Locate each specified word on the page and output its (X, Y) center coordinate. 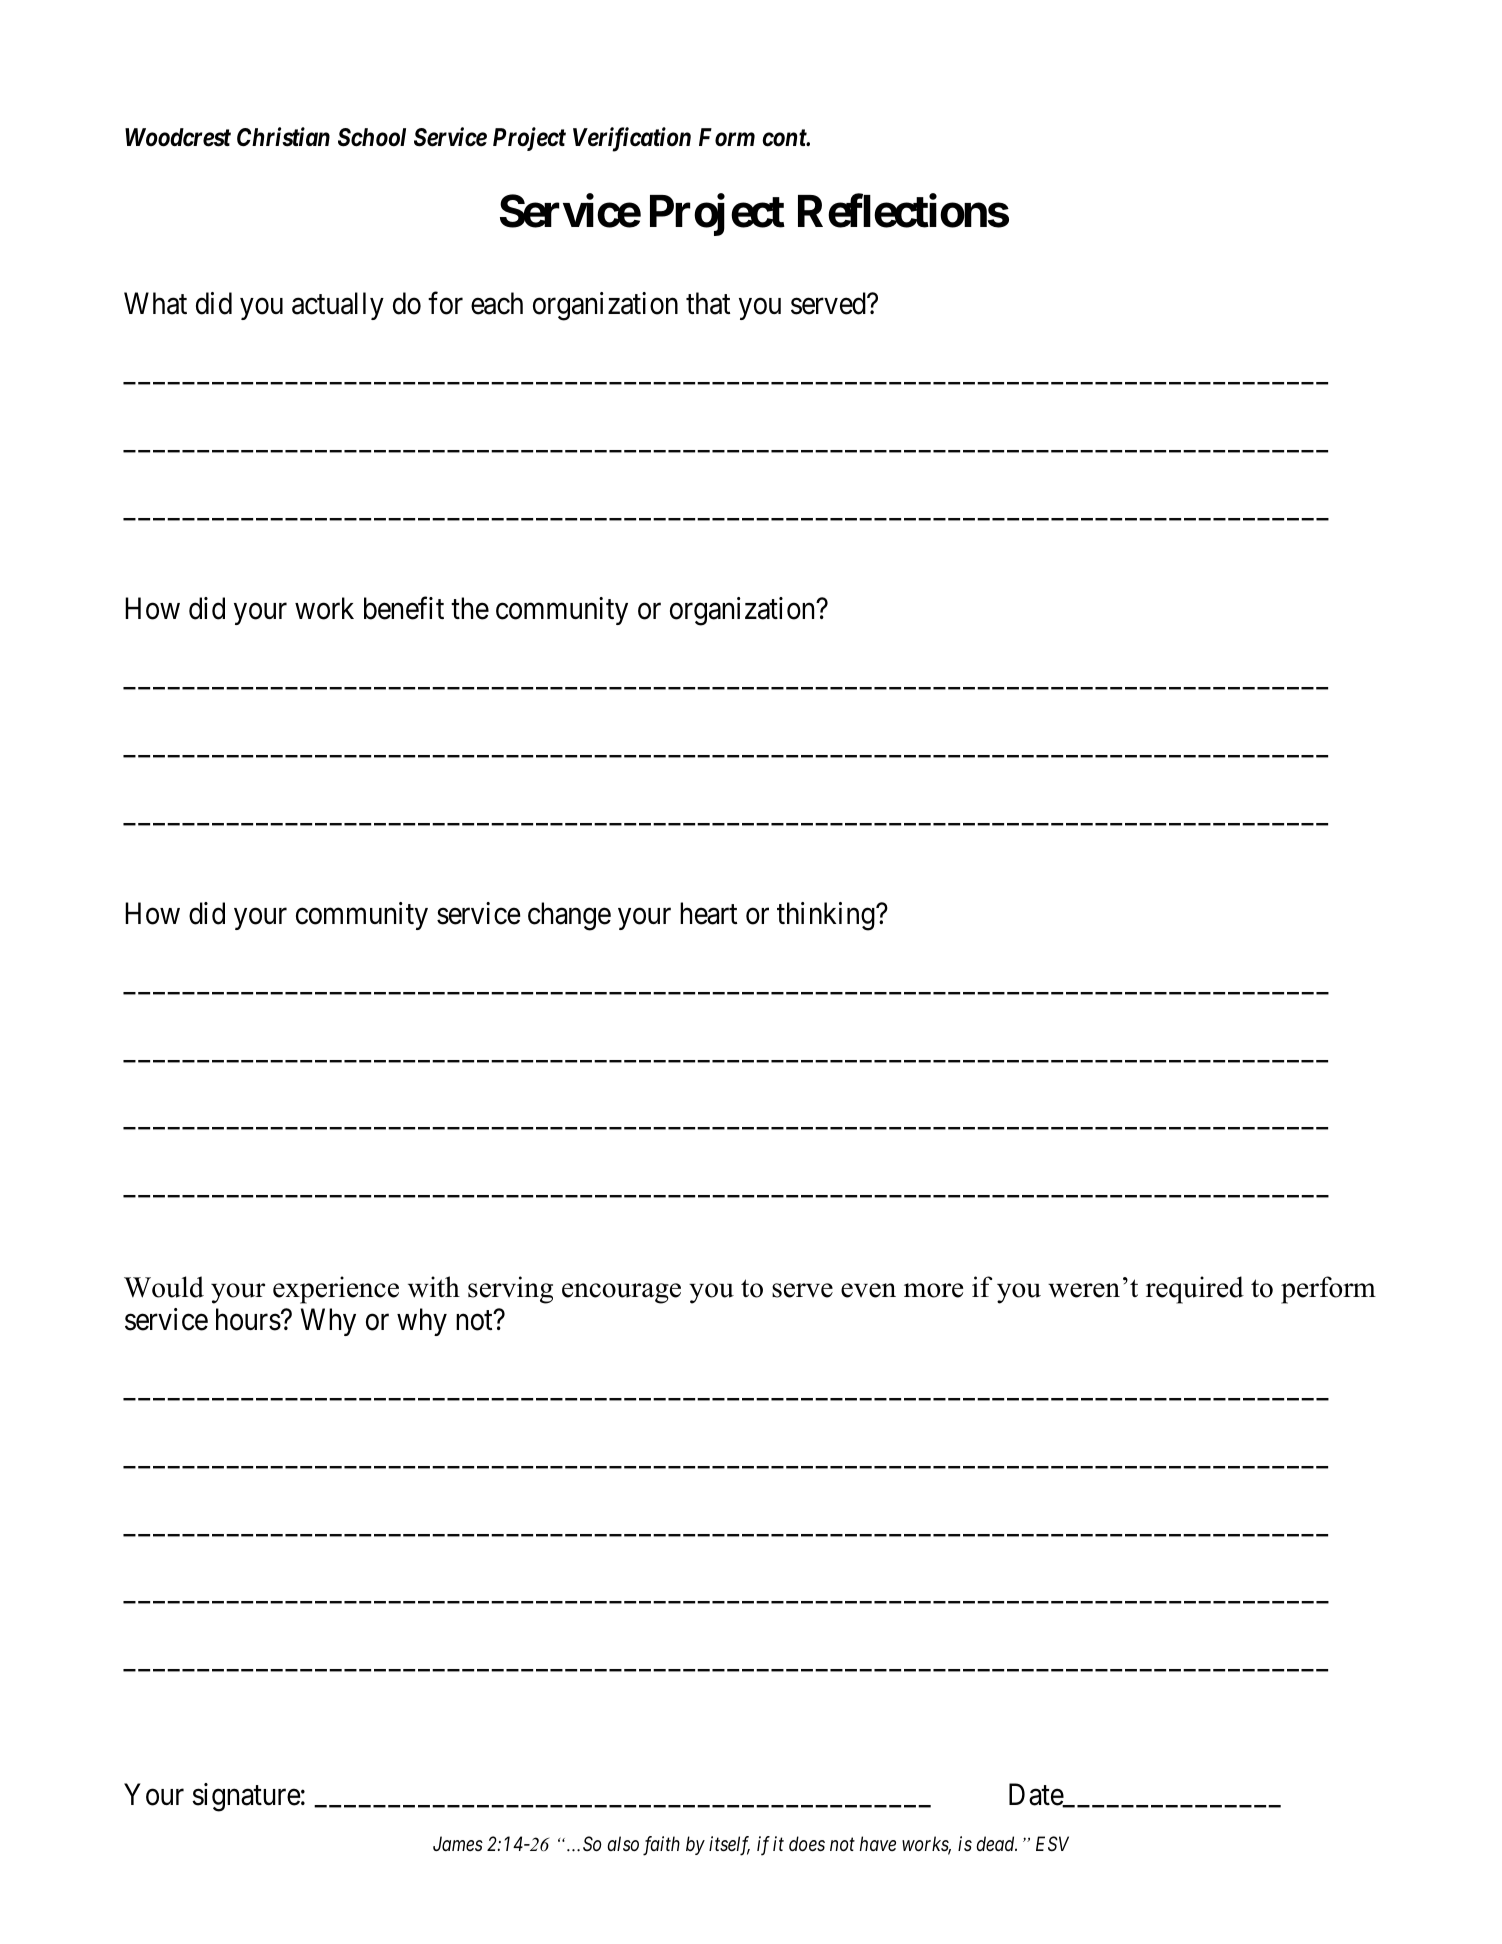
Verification (632, 139)
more (933, 1290)
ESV (1052, 1844)
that (708, 303)
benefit (404, 608)
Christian (283, 137)
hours (248, 1319)
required (1195, 1290)
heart (708, 913)
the (470, 608)
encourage (621, 1293)
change (569, 916)
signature (246, 1797)
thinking (827, 916)
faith (661, 1846)
